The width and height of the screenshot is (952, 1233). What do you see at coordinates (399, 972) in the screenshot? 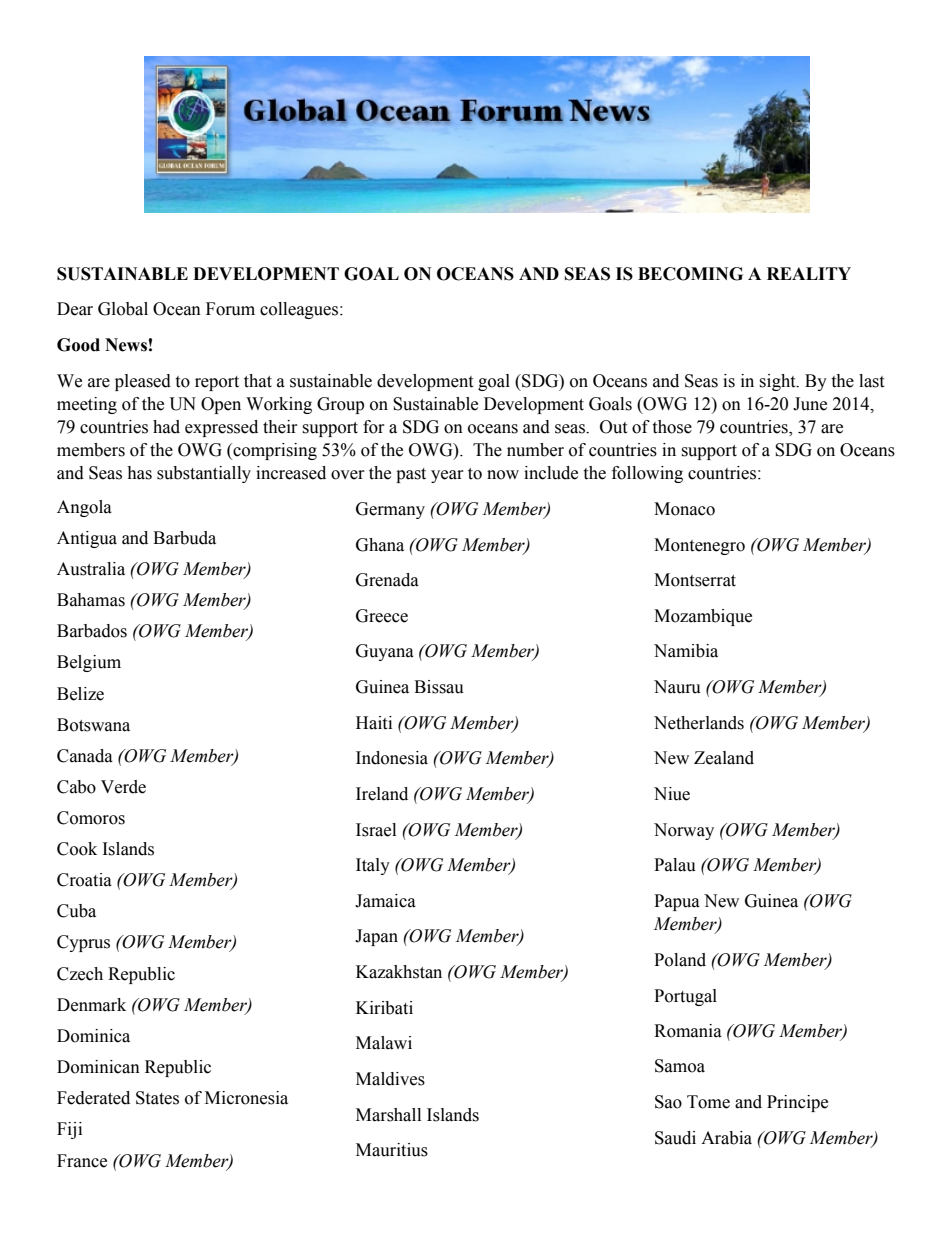
I see `Kazakhstan` at bounding box center [399, 972].
